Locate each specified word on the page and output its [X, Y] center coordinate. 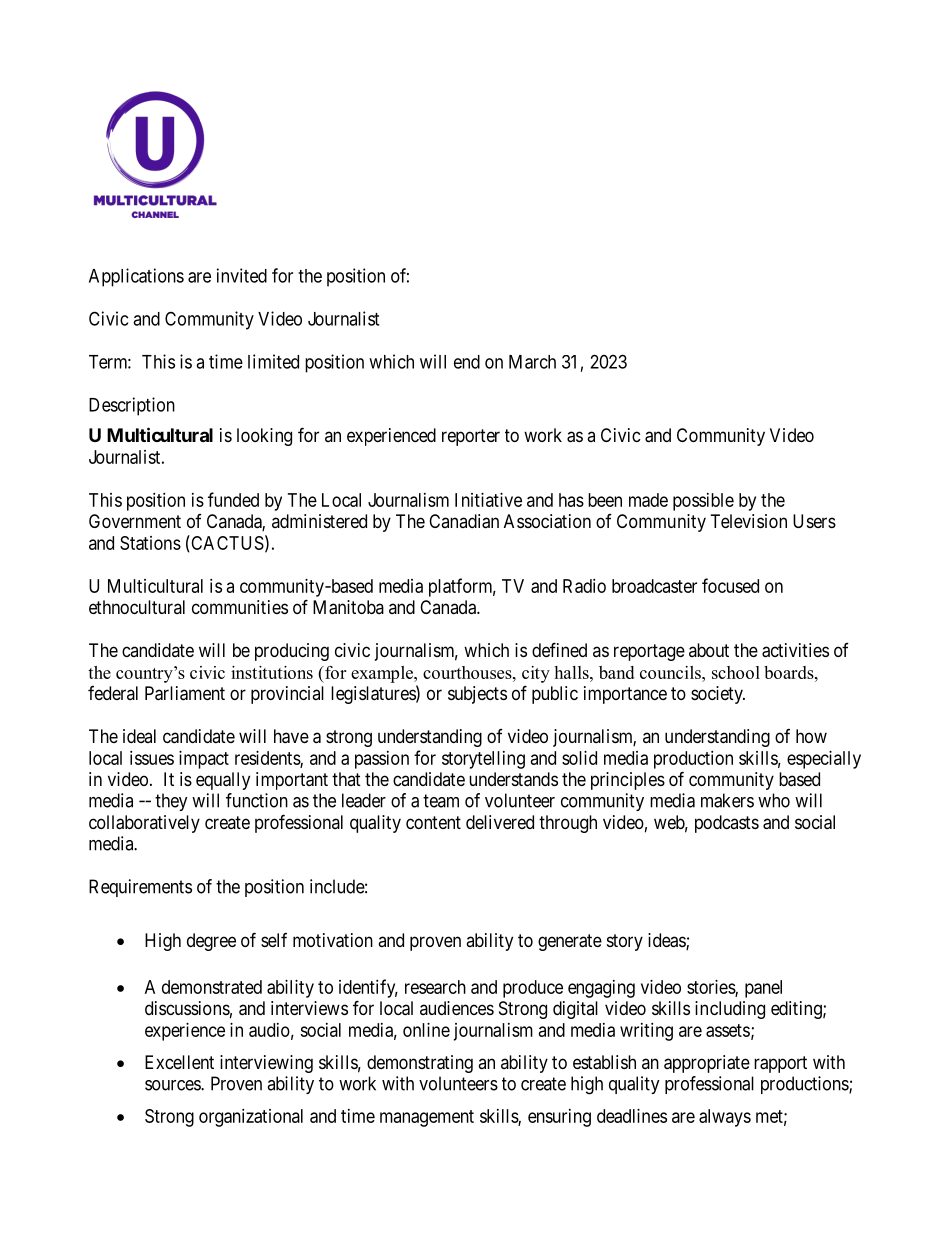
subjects [477, 695]
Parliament [185, 693]
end [467, 362]
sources [173, 1085]
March [532, 362]
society [718, 695]
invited [242, 275]
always [725, 1118]
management [427, 1118]
